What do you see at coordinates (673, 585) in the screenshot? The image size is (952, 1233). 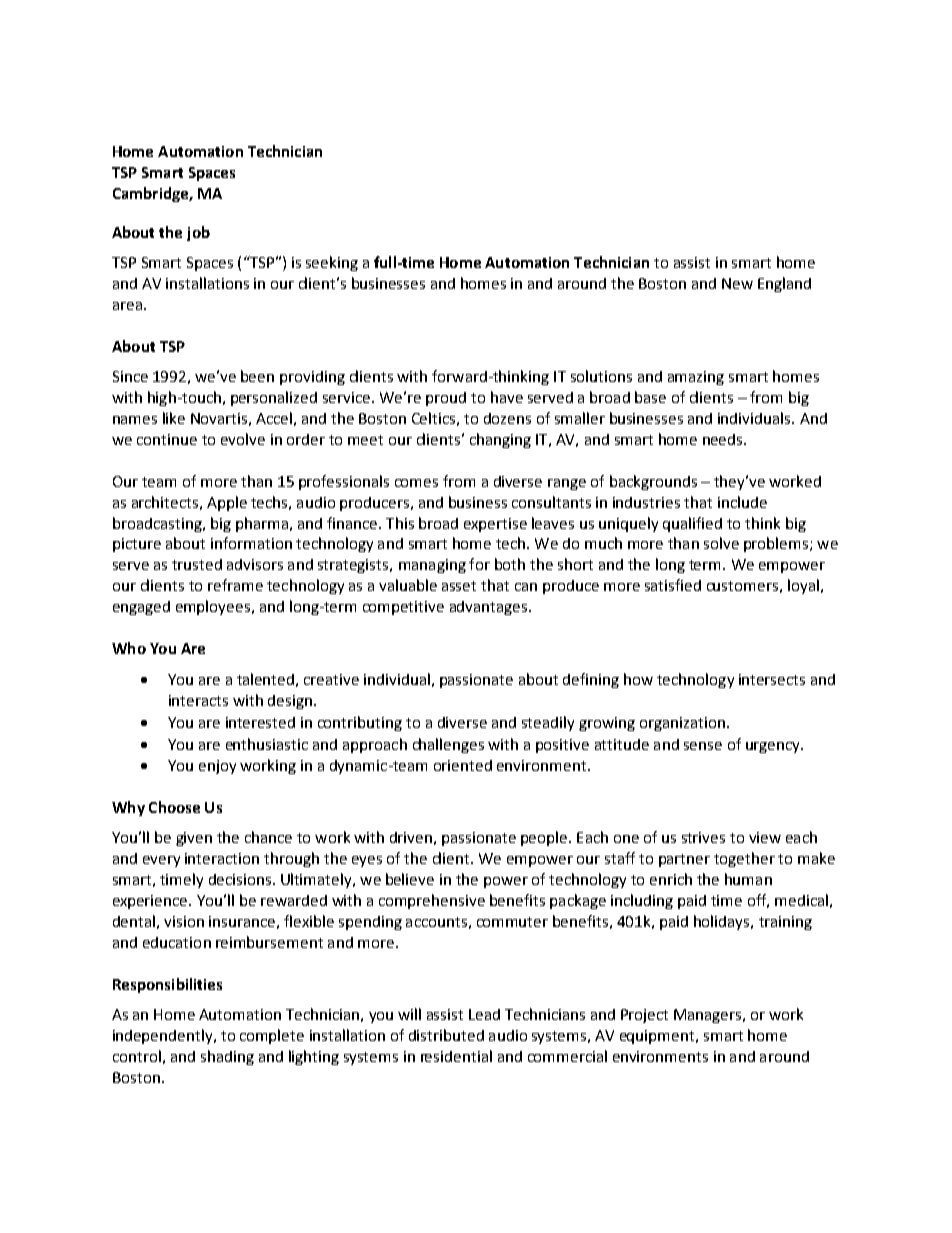 I see `satisfied` at bounding box center [673, 585].
